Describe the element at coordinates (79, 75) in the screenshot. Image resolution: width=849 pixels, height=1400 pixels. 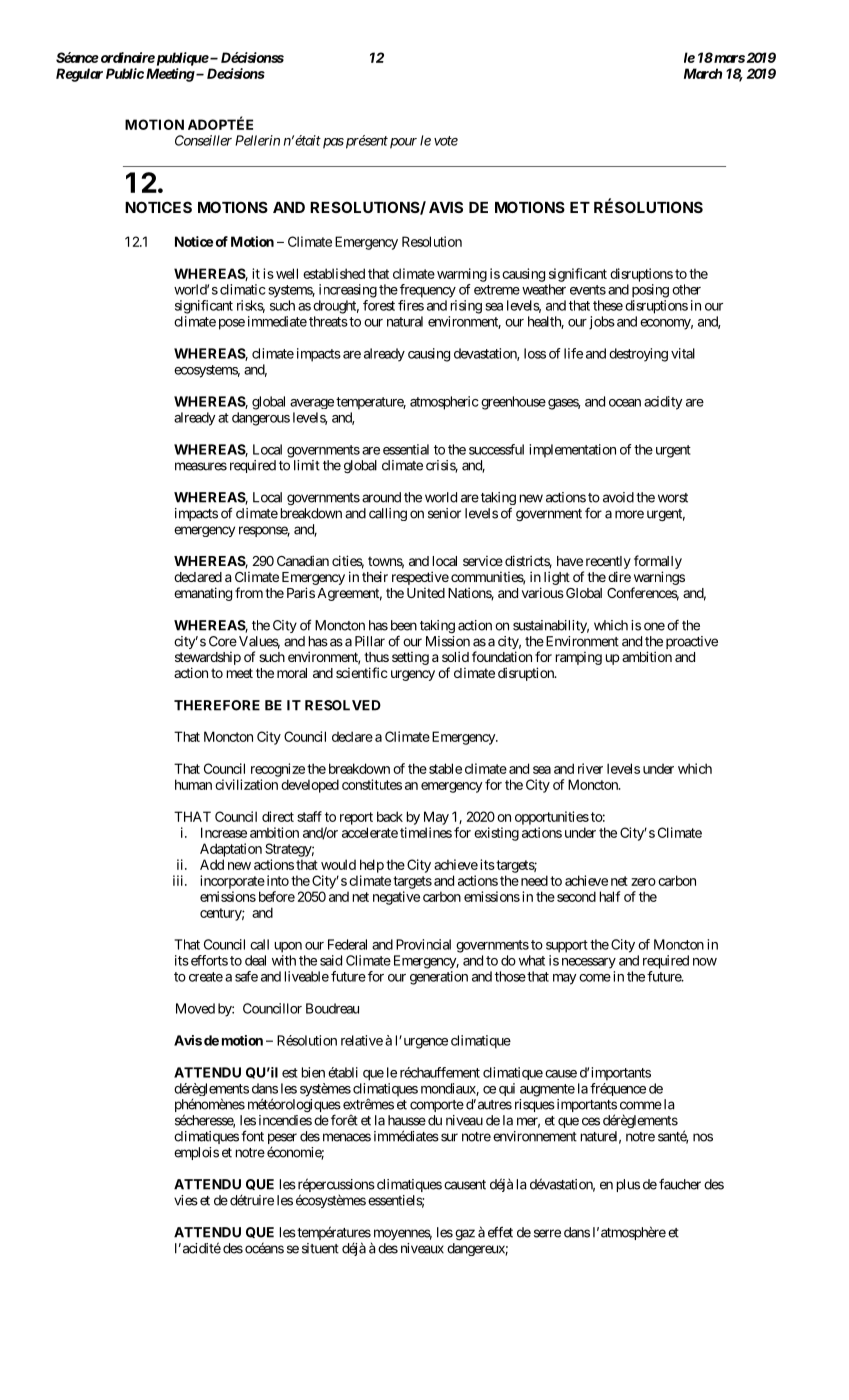
I see `Regular` at that location.
